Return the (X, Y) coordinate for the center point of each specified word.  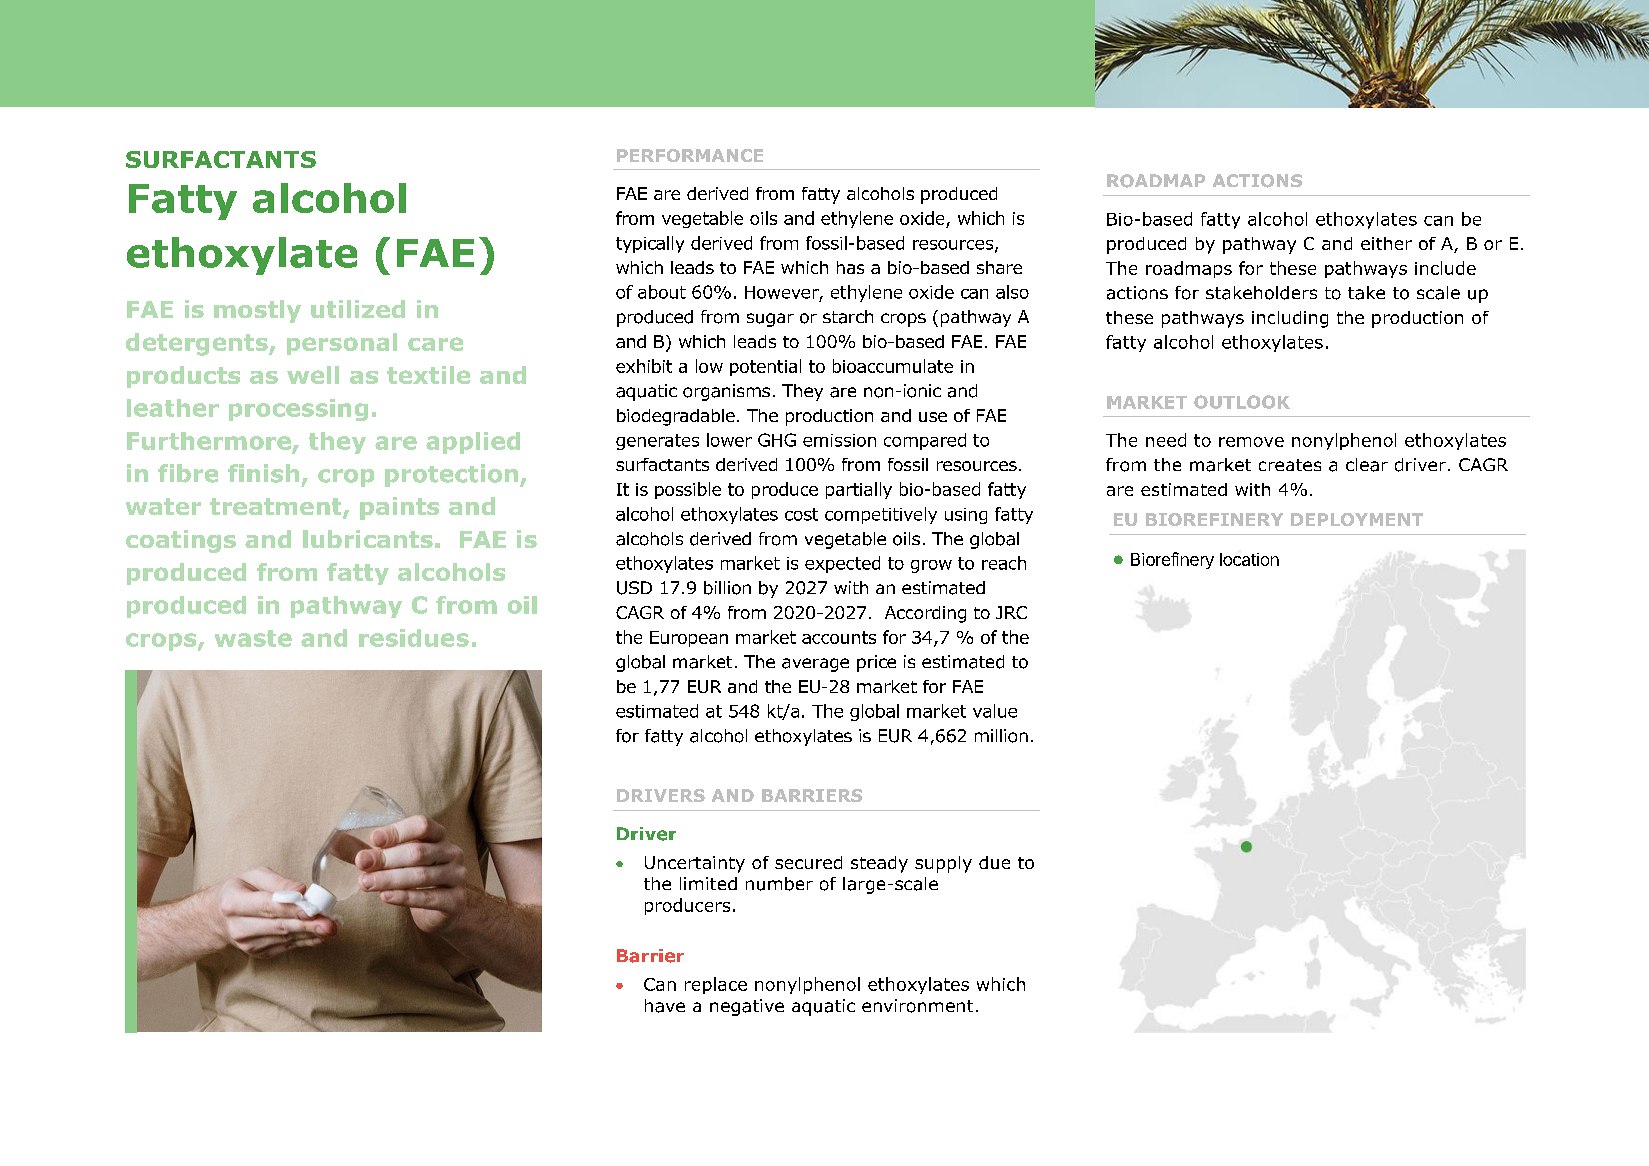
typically (650, 244)
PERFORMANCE (690, 155)
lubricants (368, 539)
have (665, 1006)
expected (842, 564)
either (1386, 243)
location (1249, 559)
